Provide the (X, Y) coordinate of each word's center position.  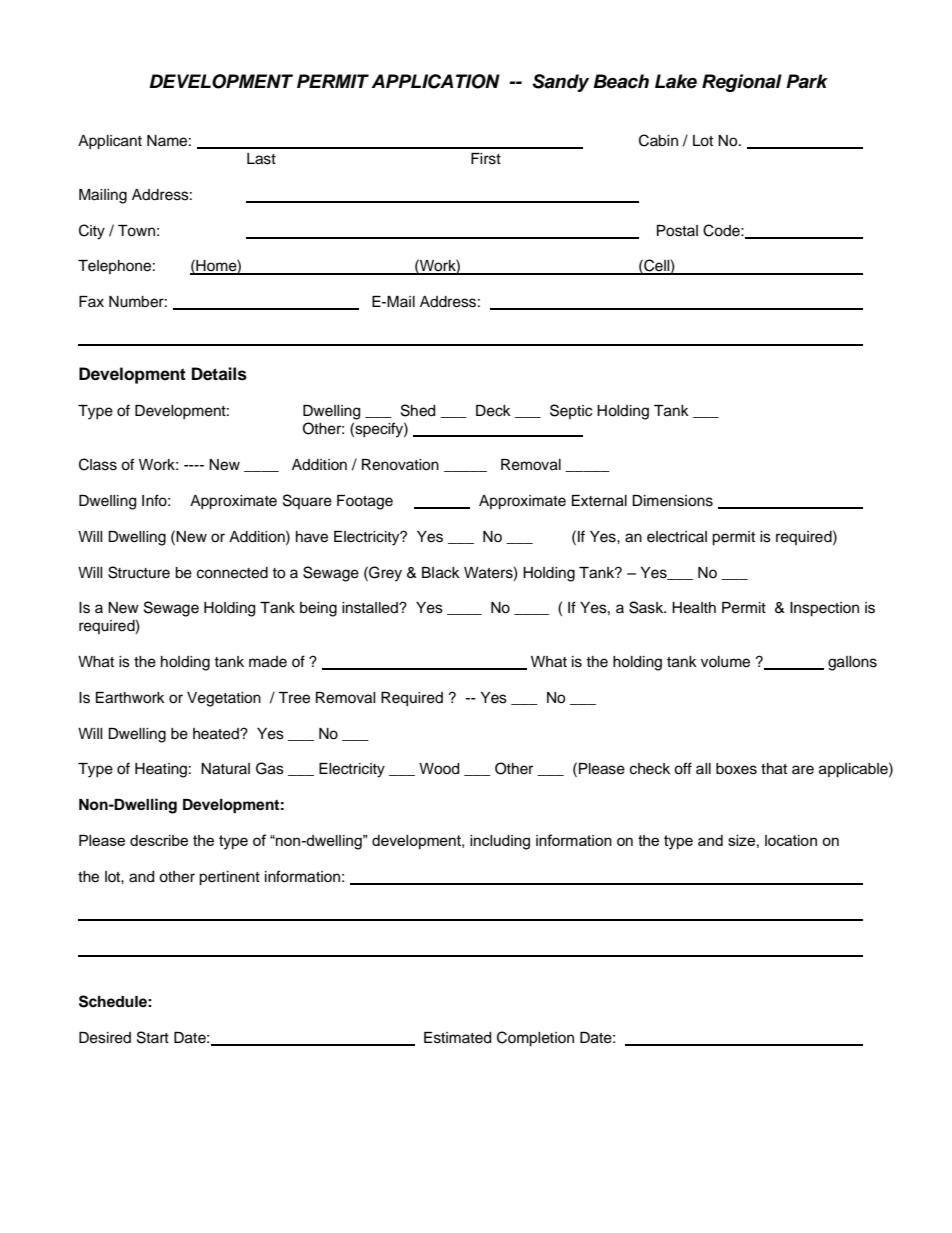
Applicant (110, 142)
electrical (677, 537)
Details (219, 374)
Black (441, 573)
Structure (139, 572)
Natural (225, 769)
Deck (493, 411)
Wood (439, 769)
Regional (742, 83)
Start (153, 1037)
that (774, 769)
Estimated (457, 1038)
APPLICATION (436, 81)
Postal (677, 231)
